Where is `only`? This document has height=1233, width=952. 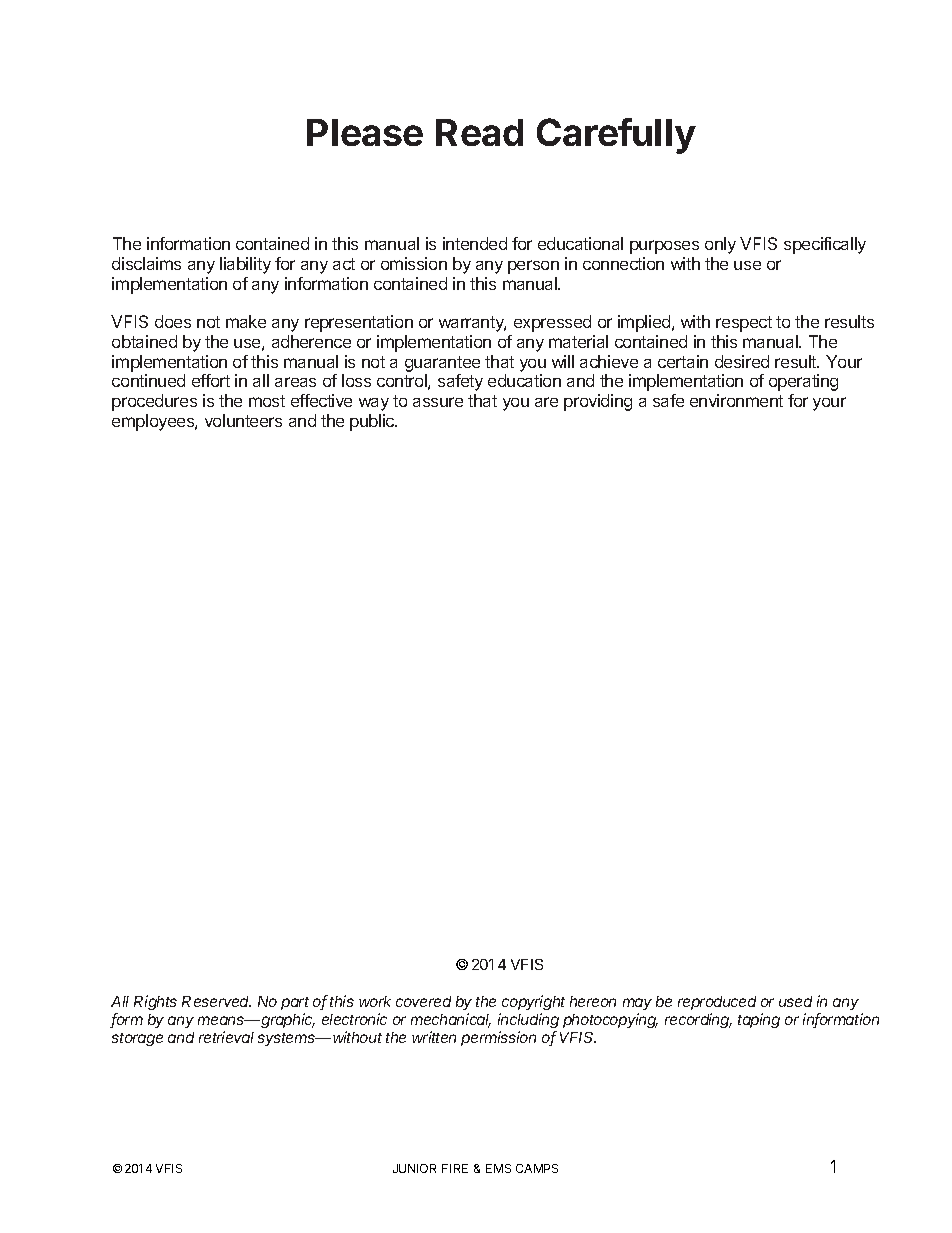 only is located at coordinates (720, 245).
